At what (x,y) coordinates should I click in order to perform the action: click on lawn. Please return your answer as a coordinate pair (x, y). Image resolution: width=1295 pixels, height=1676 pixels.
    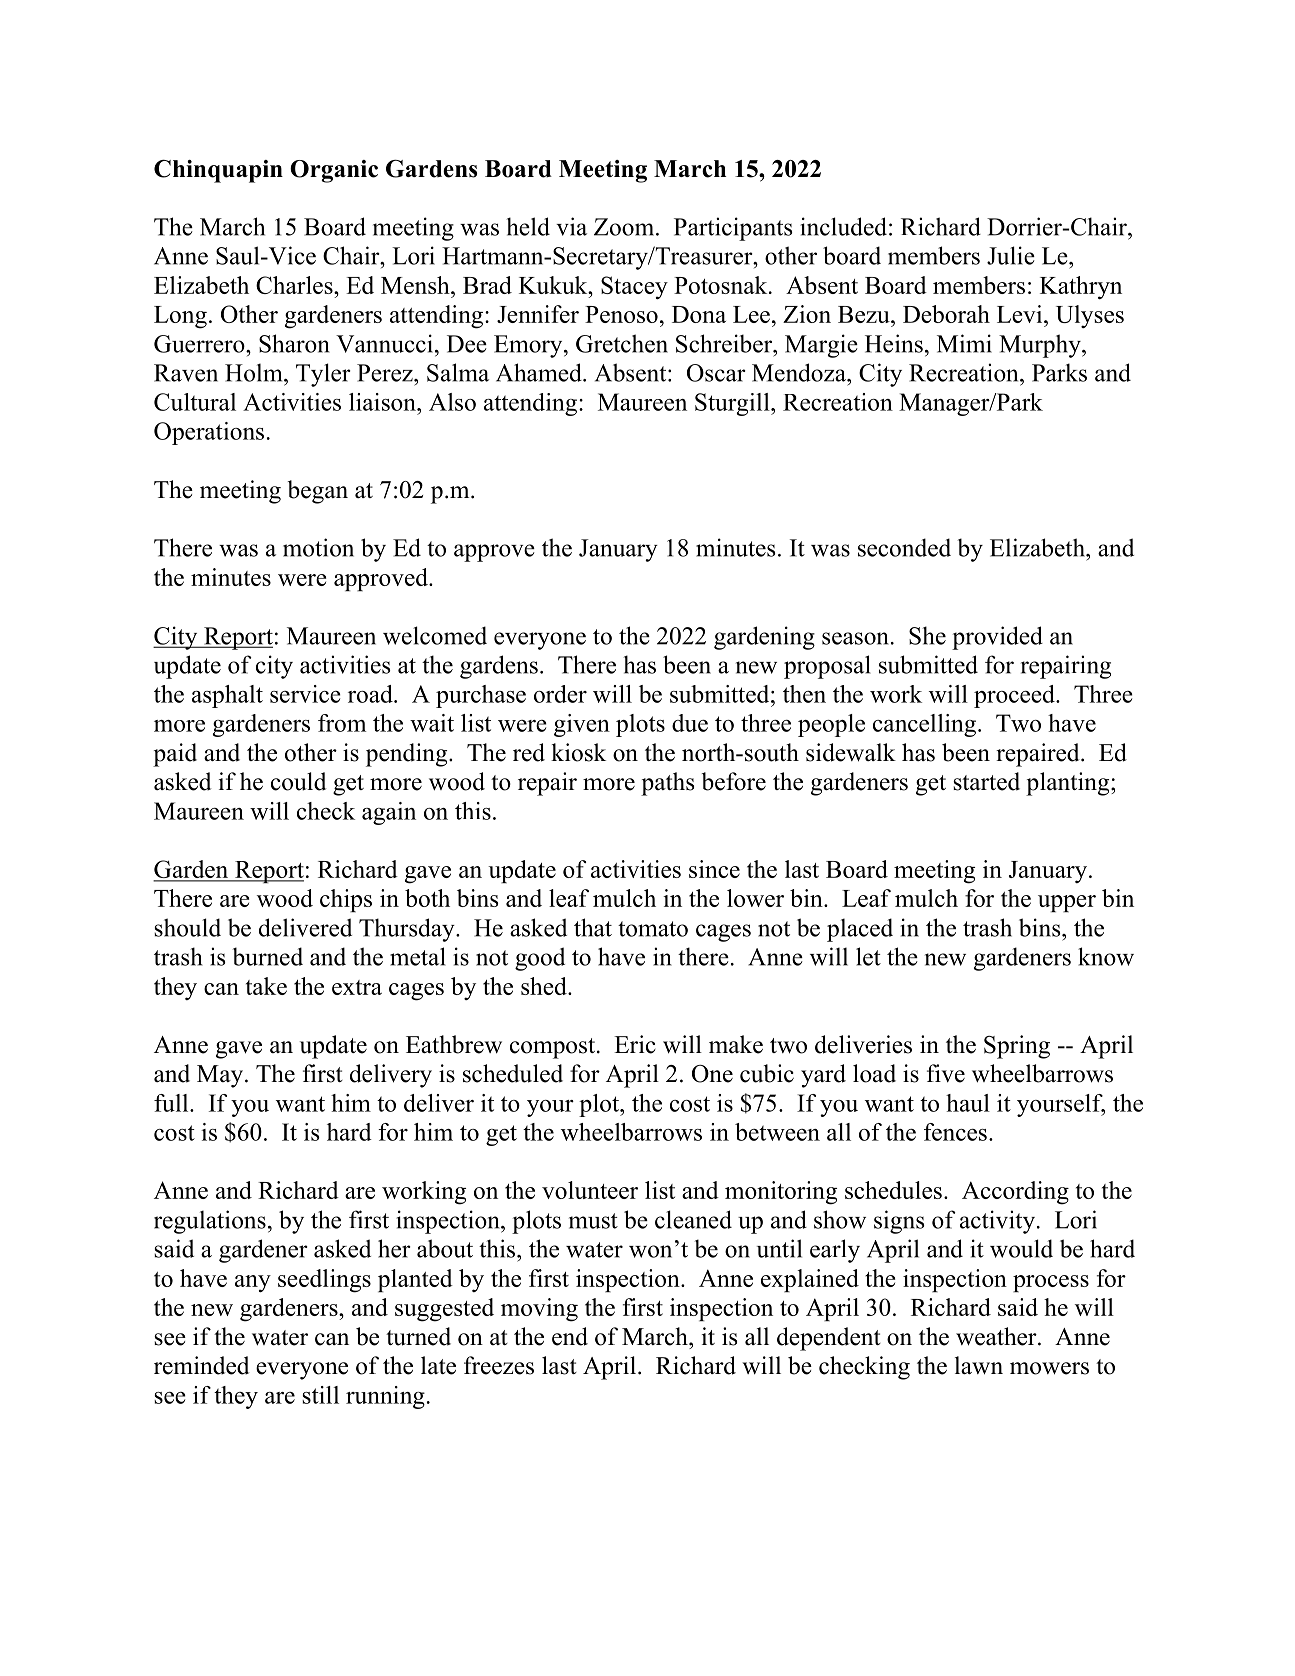
    Looking at the image, I should click on (979, 1365).
